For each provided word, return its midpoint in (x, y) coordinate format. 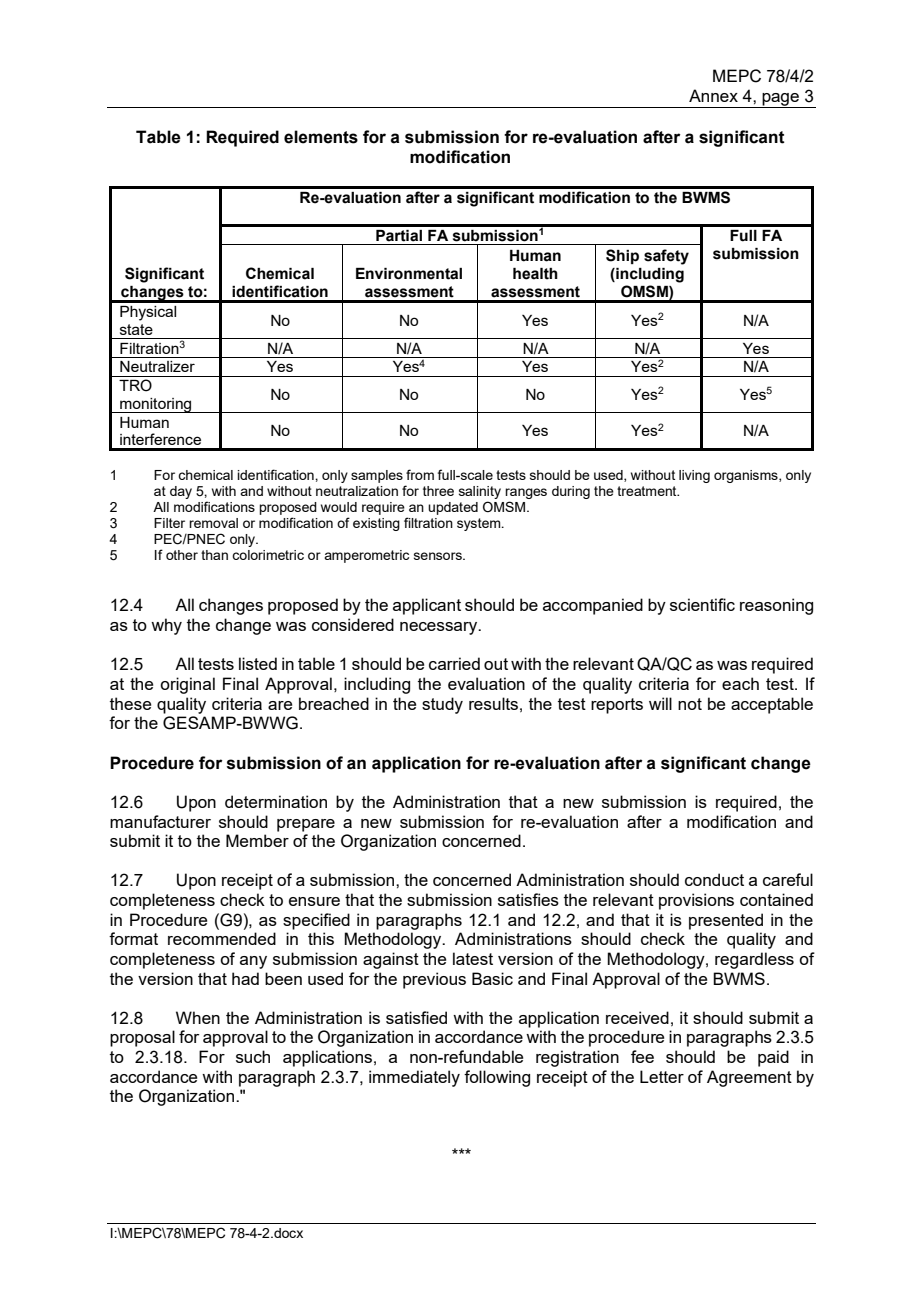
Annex (713, 95)
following (497, 1078)
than (214, 555)
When (198, 1017)
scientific (702, 604)
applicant (427, 606)
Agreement (749, 1078)
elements (321, 137)
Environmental (409, 274)
